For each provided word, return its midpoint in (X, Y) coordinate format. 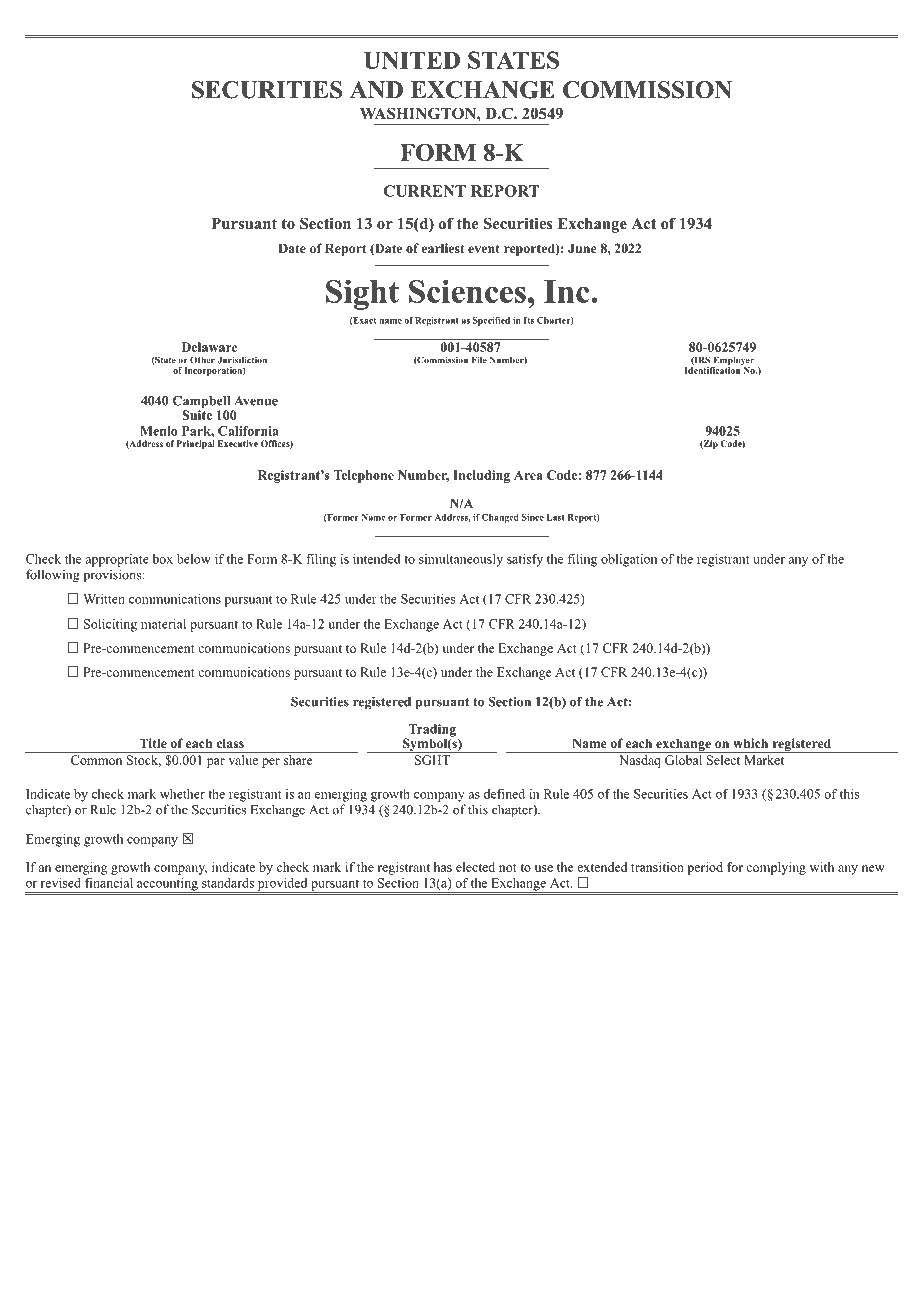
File (479, 360)
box (162, 559)
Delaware (210, 347)
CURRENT (425, 191)
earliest (443, 248)
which (750, 743)
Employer (732, 362)
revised (61, 883)
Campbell (203, 403)
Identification (713, 369)
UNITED (412, 60)
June (582, 248)
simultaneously (461, 560)
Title (153, 743)
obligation (629, 560)
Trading (431, 731)
